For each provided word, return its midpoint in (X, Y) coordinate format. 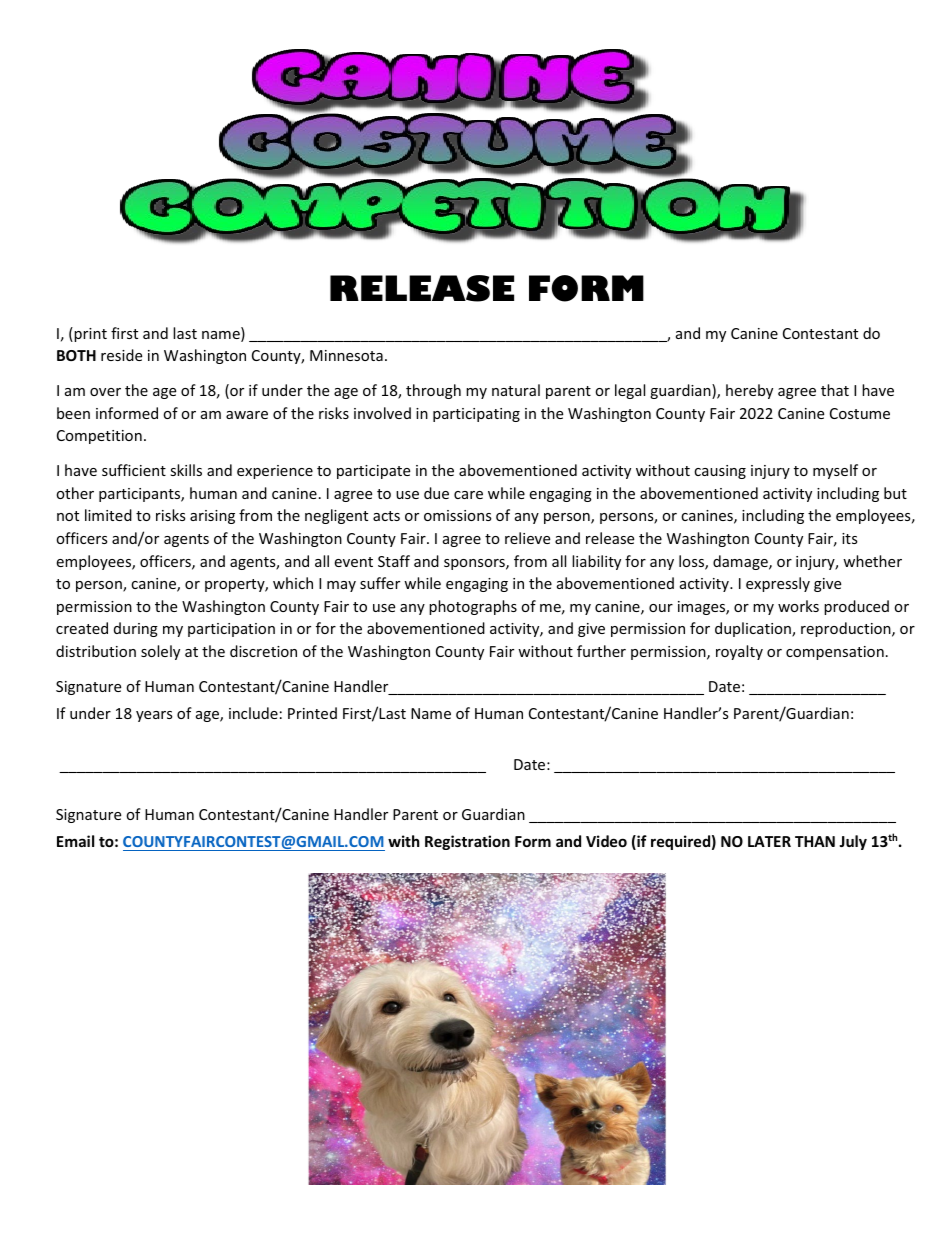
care (468, 495)
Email (75, 841)
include (253, 713)
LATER (769, 841)
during (136, 629)
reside (121, 355)
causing (720, 472)
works (798, 606)
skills (186, 470)
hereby (749, 391)
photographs (473, 607)
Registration (467, 842)
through (433, 391)
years (154, 716)
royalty (739, 652)
